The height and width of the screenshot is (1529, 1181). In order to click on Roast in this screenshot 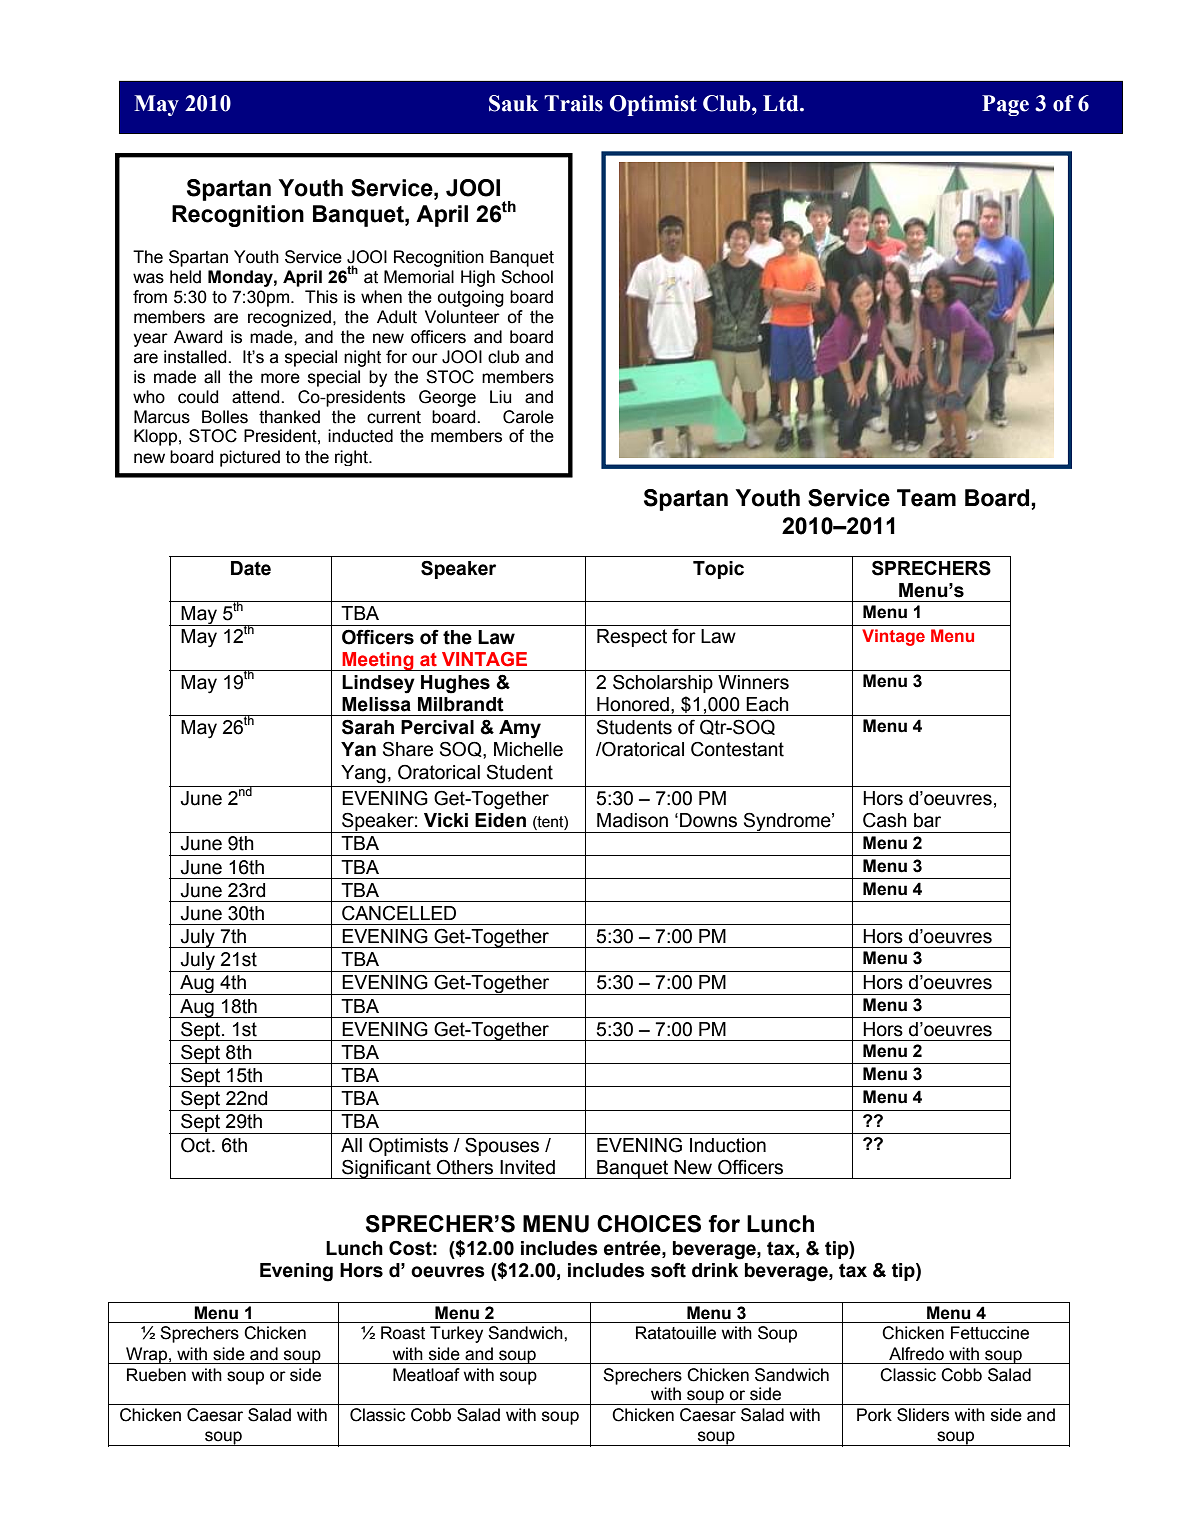, I will do `click(403, 1333)`.
